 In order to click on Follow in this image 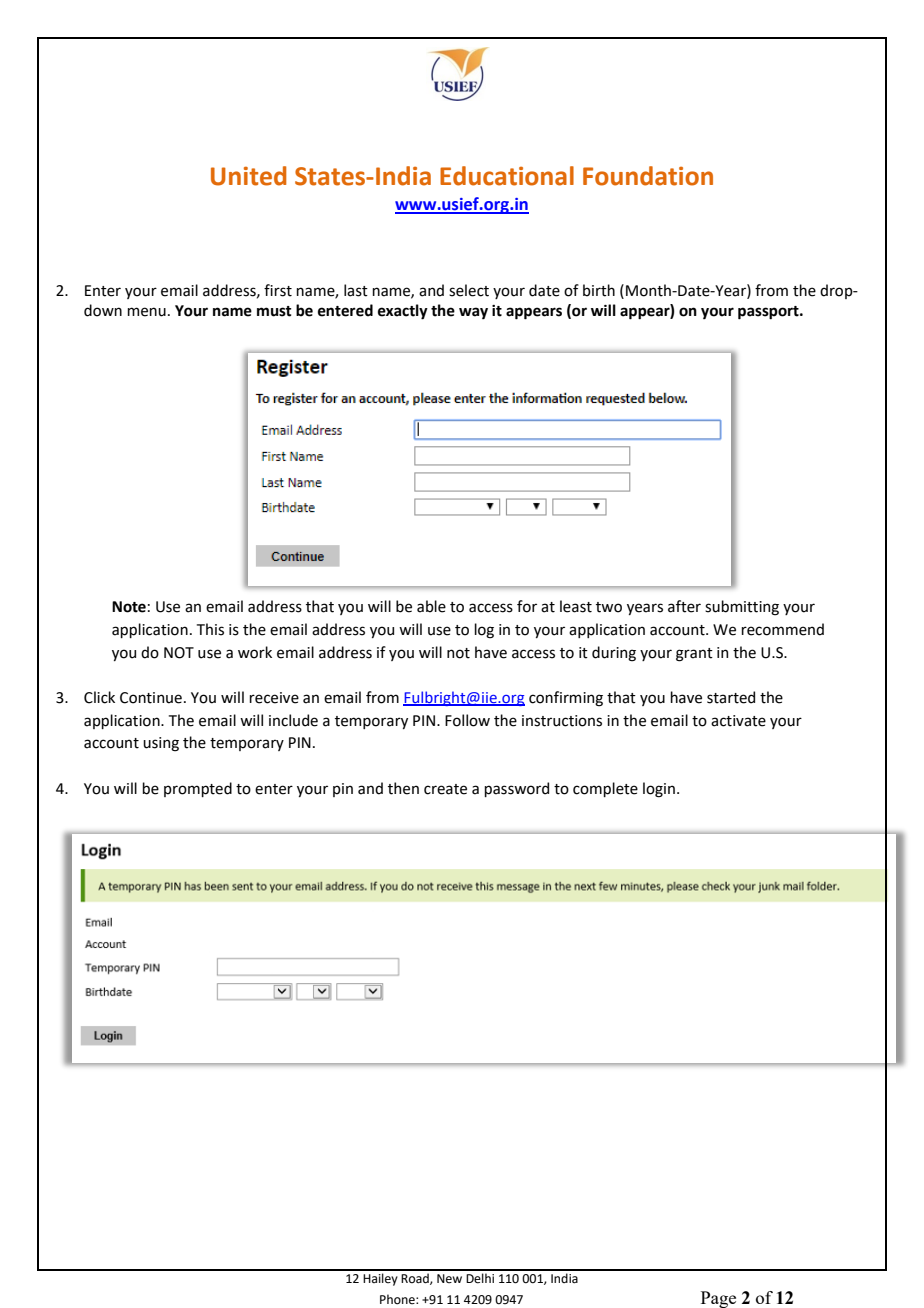, I will do `click(467, 720)`.
